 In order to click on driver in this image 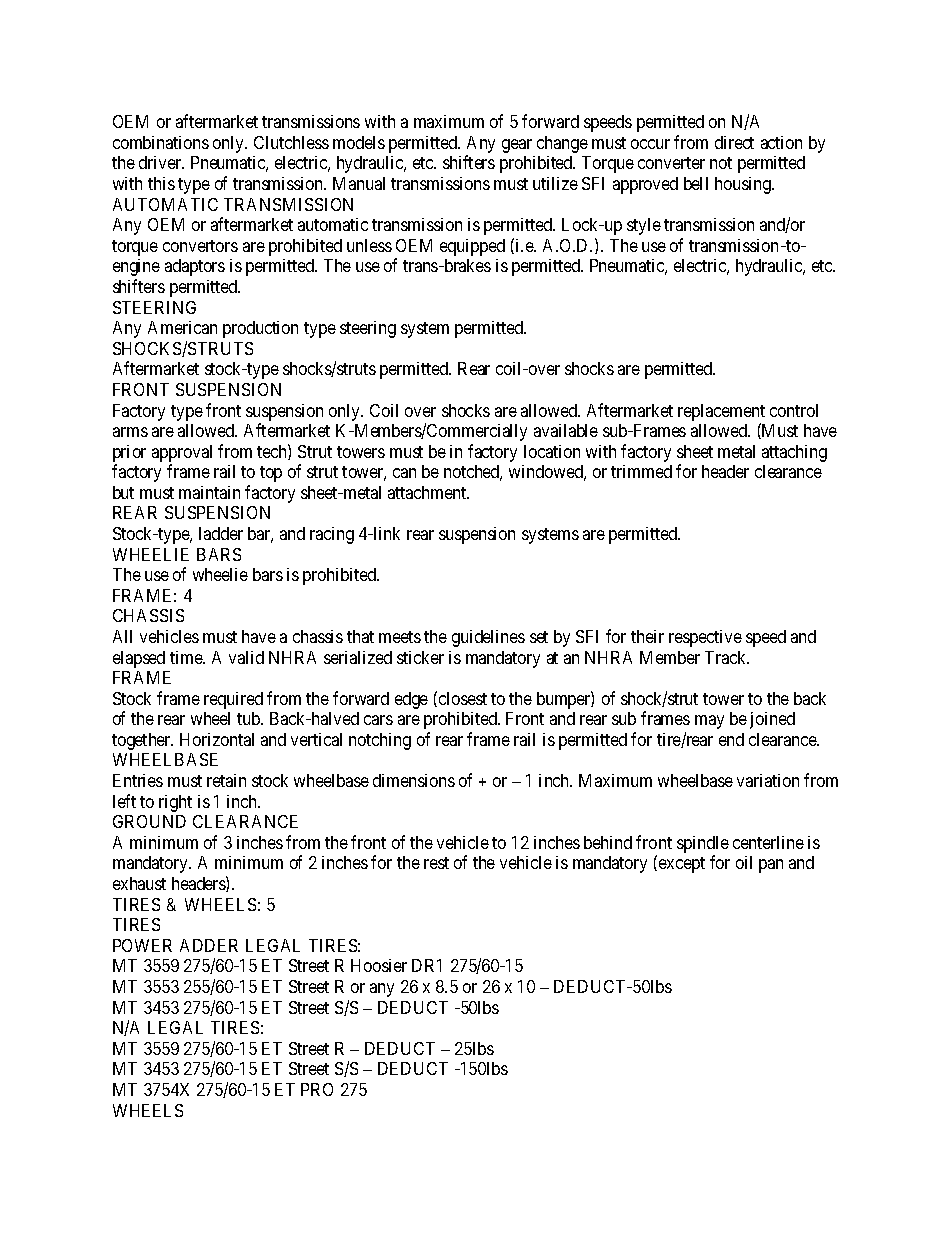, I will do `click(161, 162)`.
